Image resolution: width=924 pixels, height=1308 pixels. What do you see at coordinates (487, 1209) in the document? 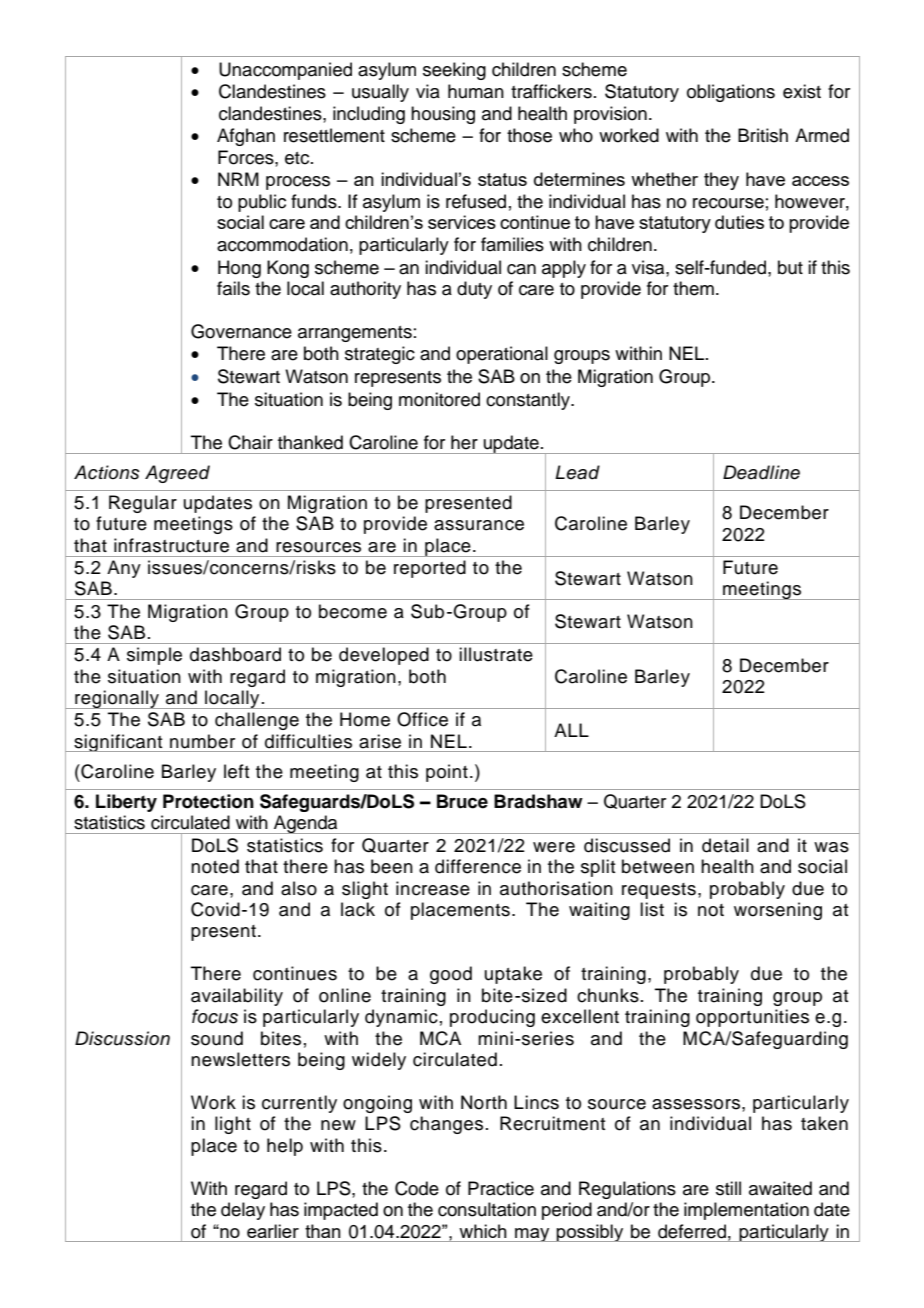
I see `consultation` at bounding box center [487, 1209].
